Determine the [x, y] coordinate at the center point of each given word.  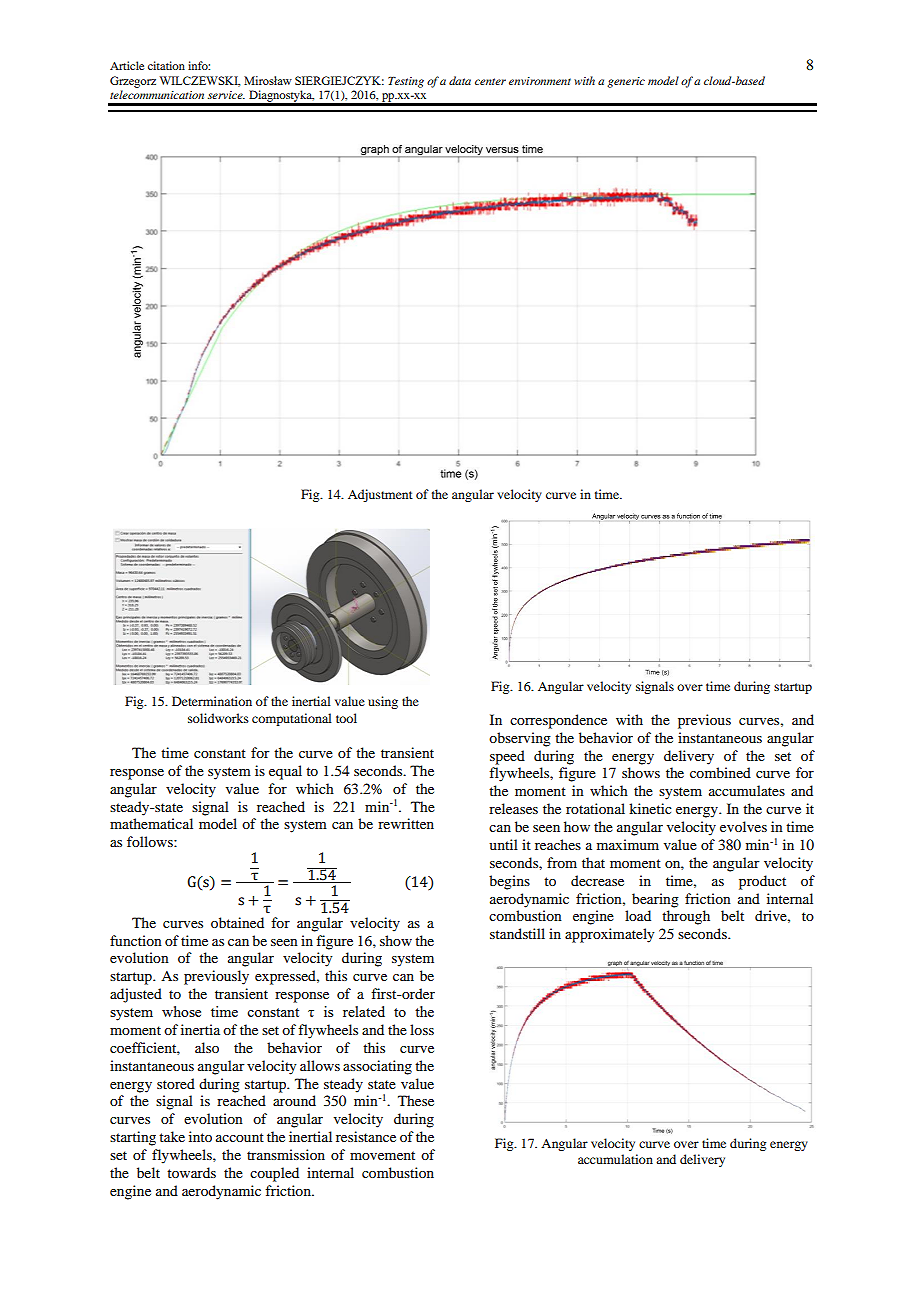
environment [540, 81]
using [383, 702]
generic [626, 82]
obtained [237, 922]
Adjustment [380, 495]
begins [509, 882]
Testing [406, 82]
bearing [655, 900]
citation [166, 65]
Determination [212, 701]
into [200, 1136]
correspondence [558, 721]
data [460, 80]
